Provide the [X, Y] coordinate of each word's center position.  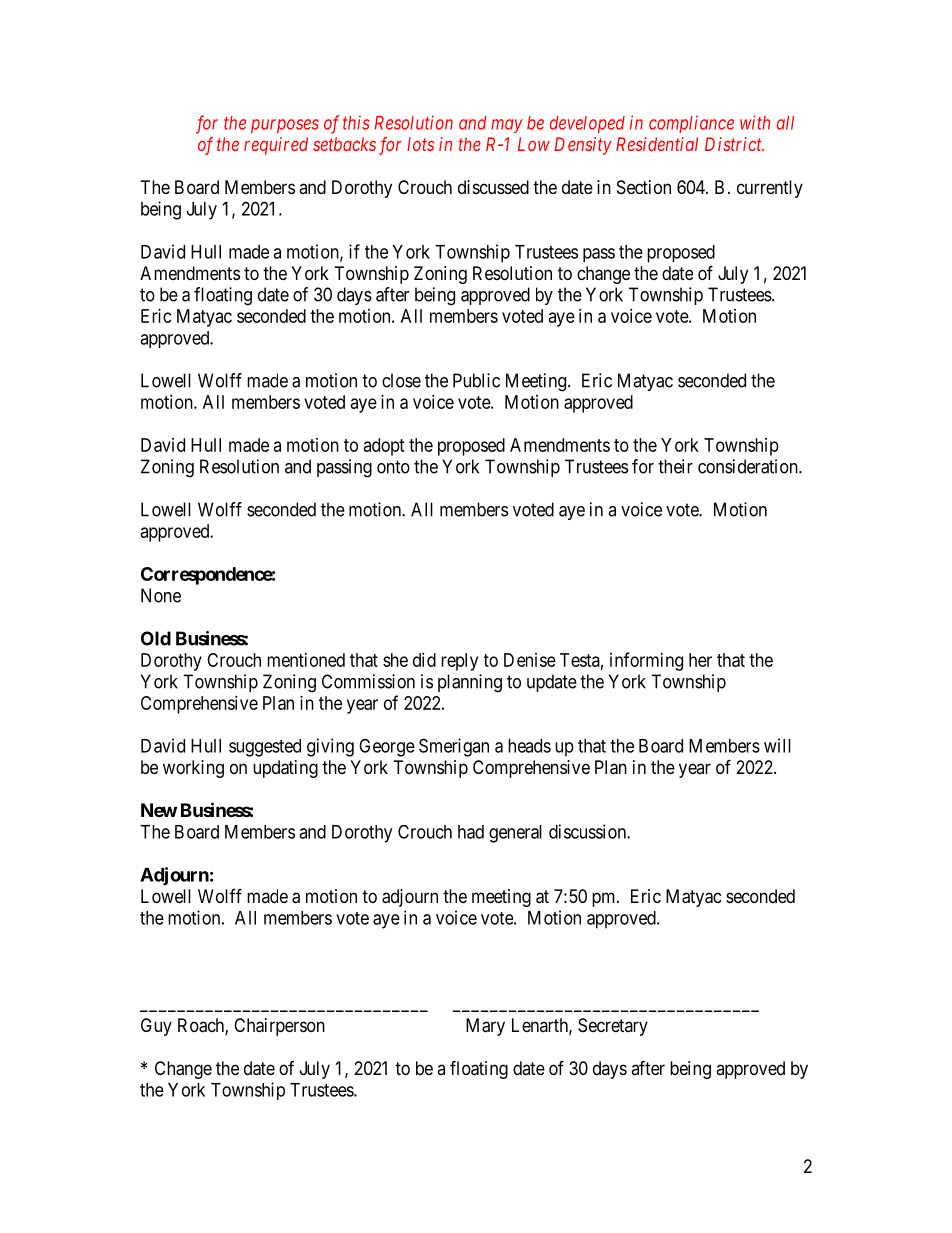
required [276, 146]
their [675, 466]
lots [420, 144]
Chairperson [279, 1027]
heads [529, 746]
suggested [265, 748]
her [700, 660]
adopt [384, 447]
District [734, 144]
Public [476, 380]
